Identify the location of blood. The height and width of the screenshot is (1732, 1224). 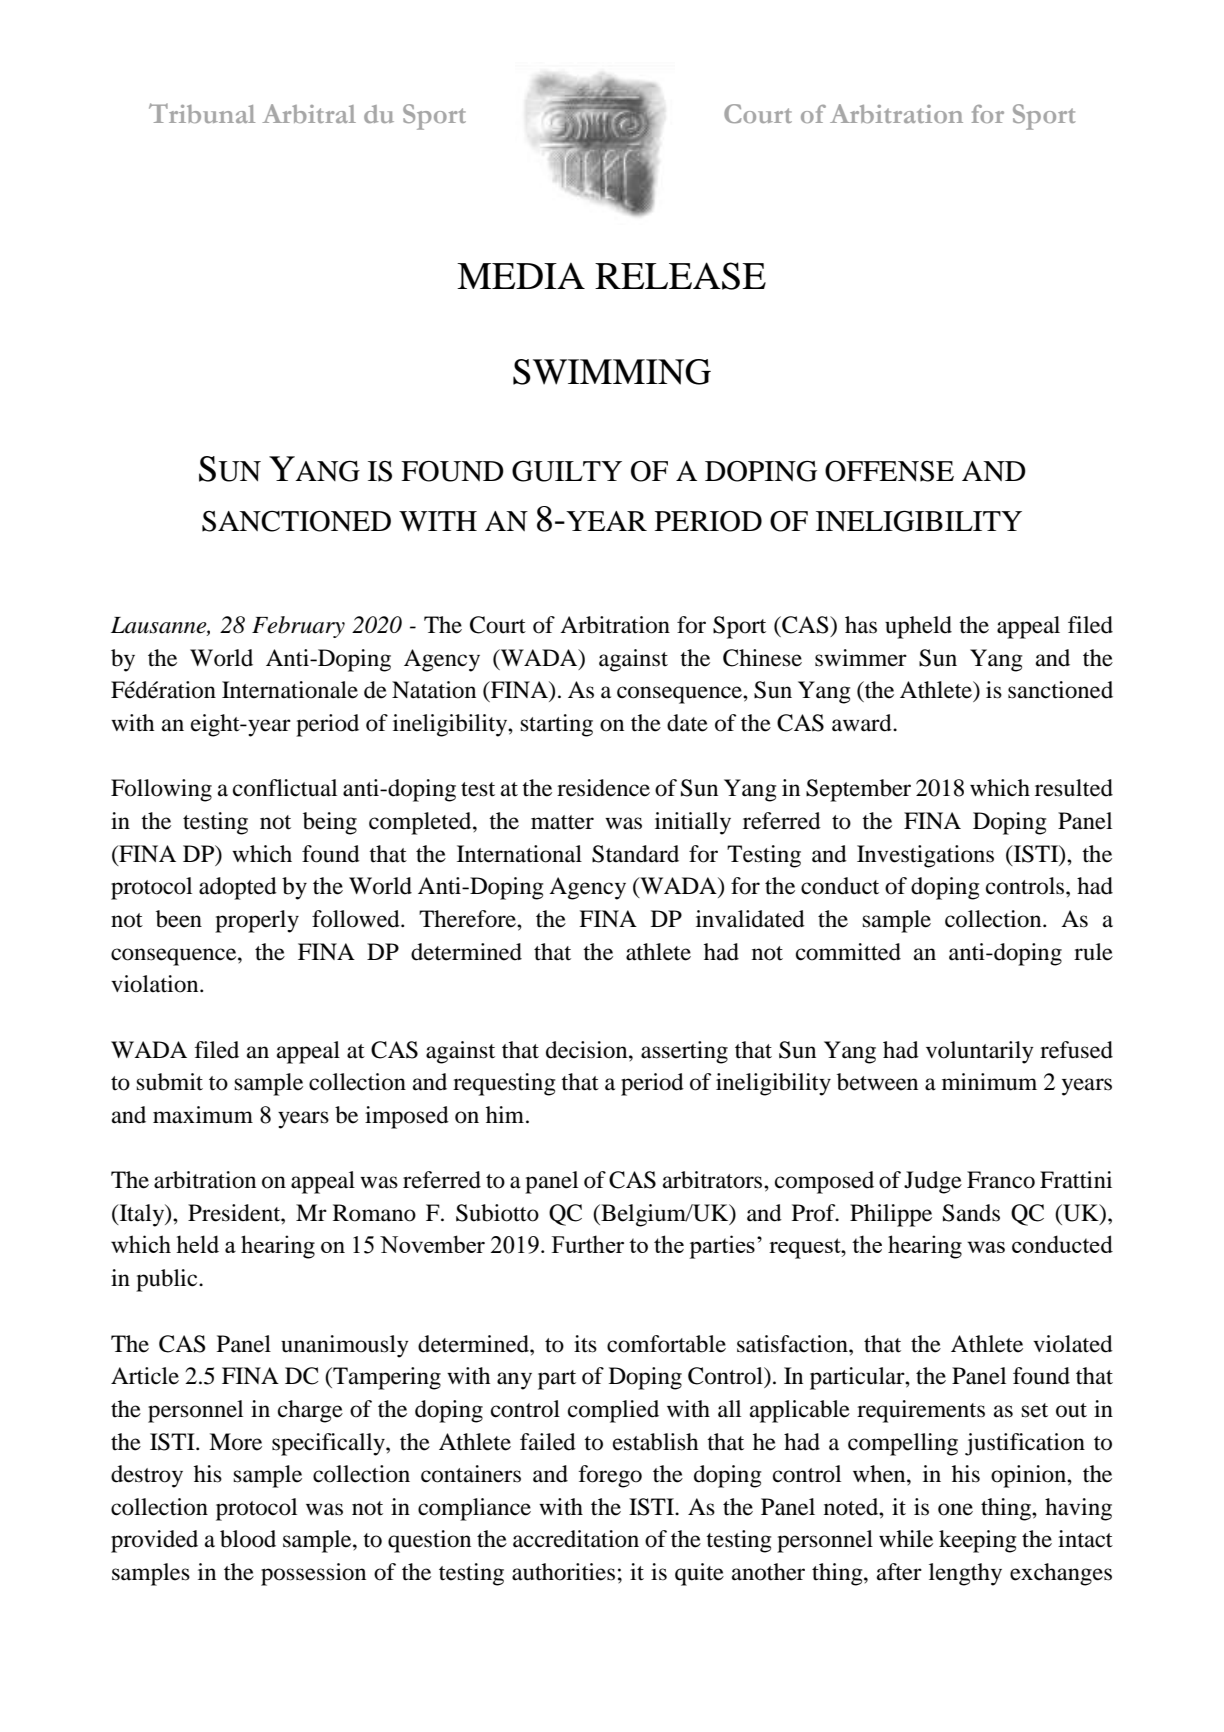
(248, 1539).
